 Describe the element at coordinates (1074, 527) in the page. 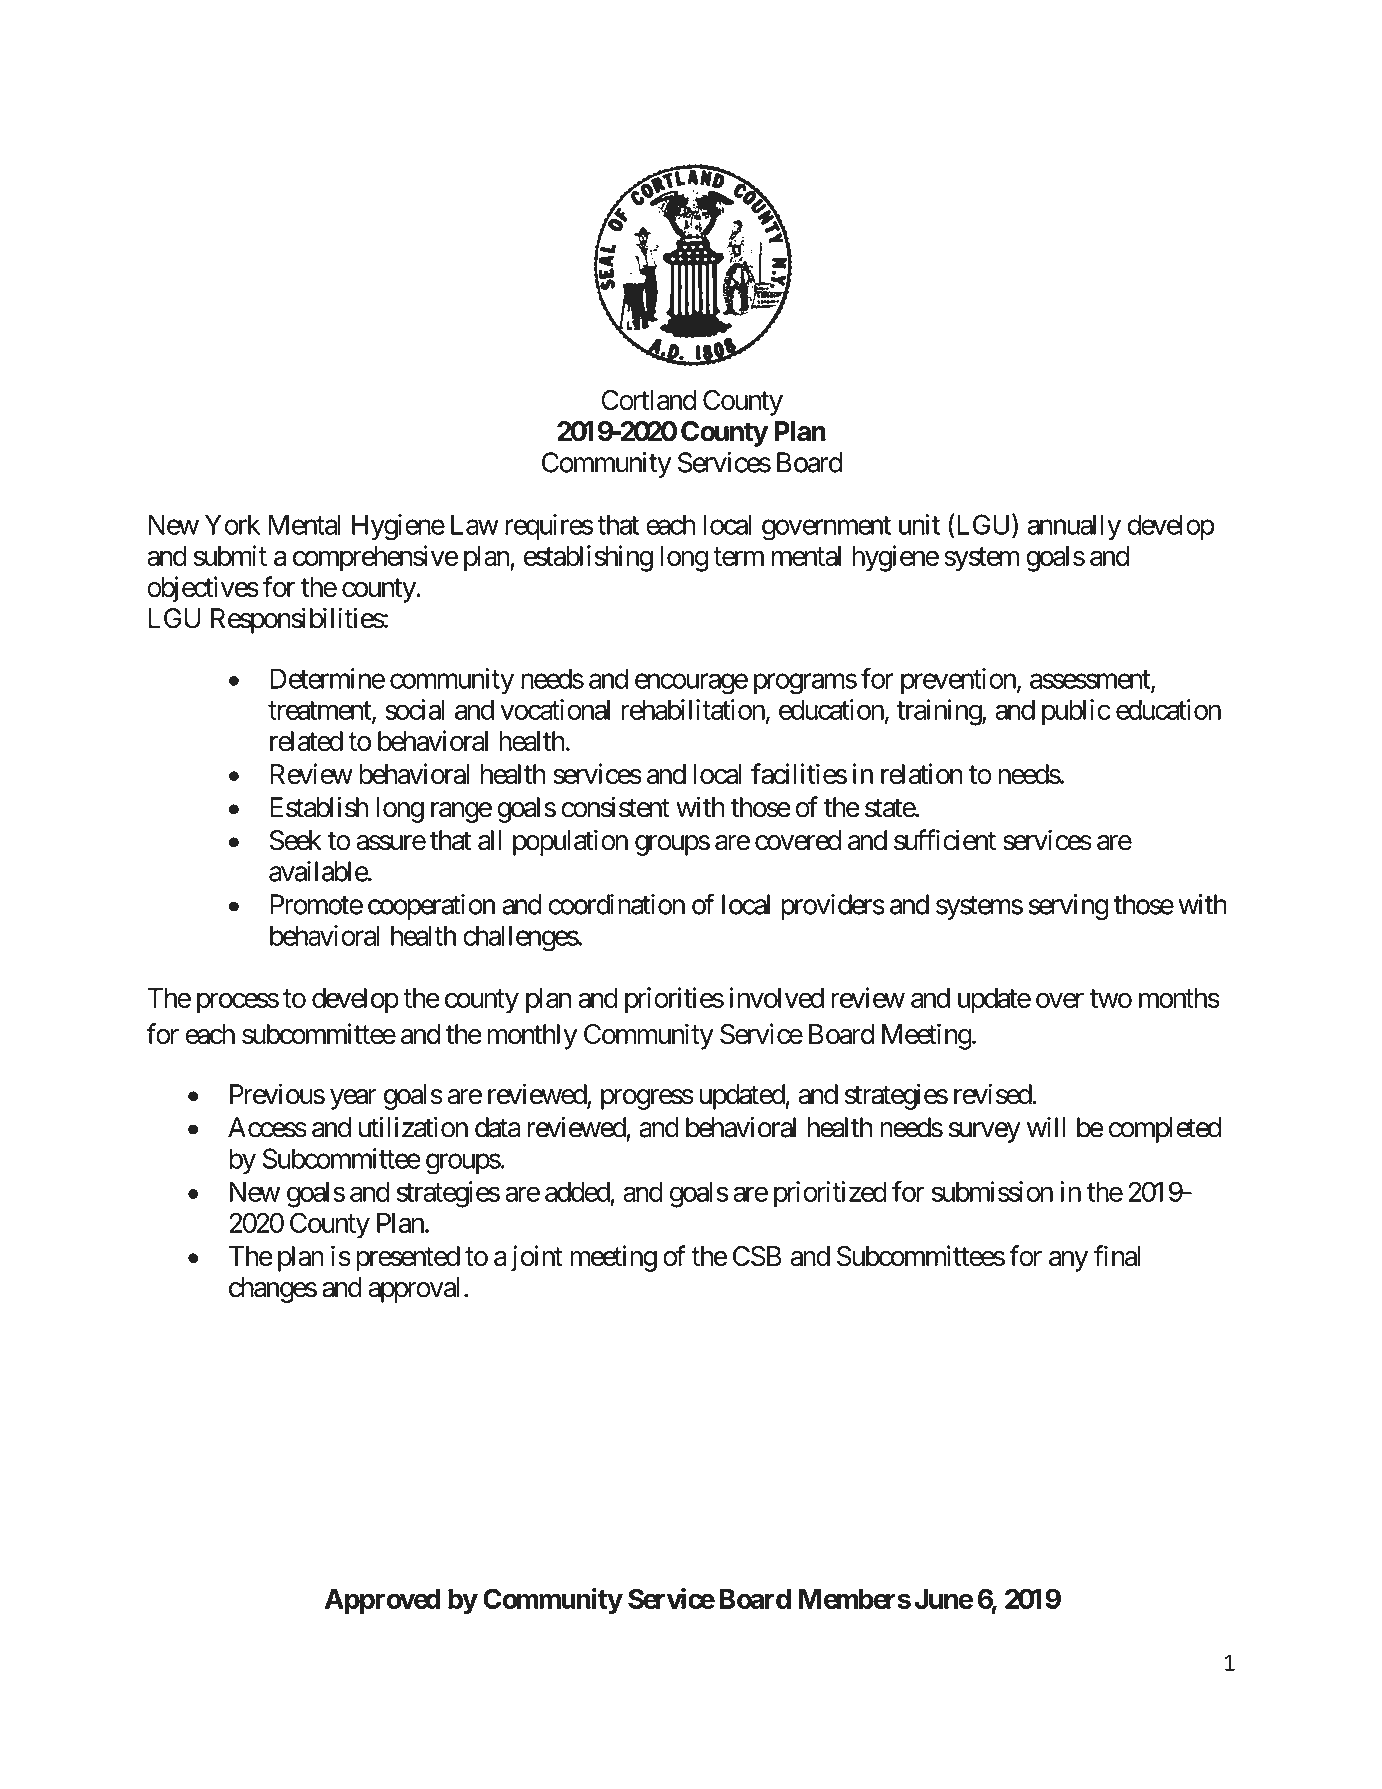

I see `annually` at that location.
